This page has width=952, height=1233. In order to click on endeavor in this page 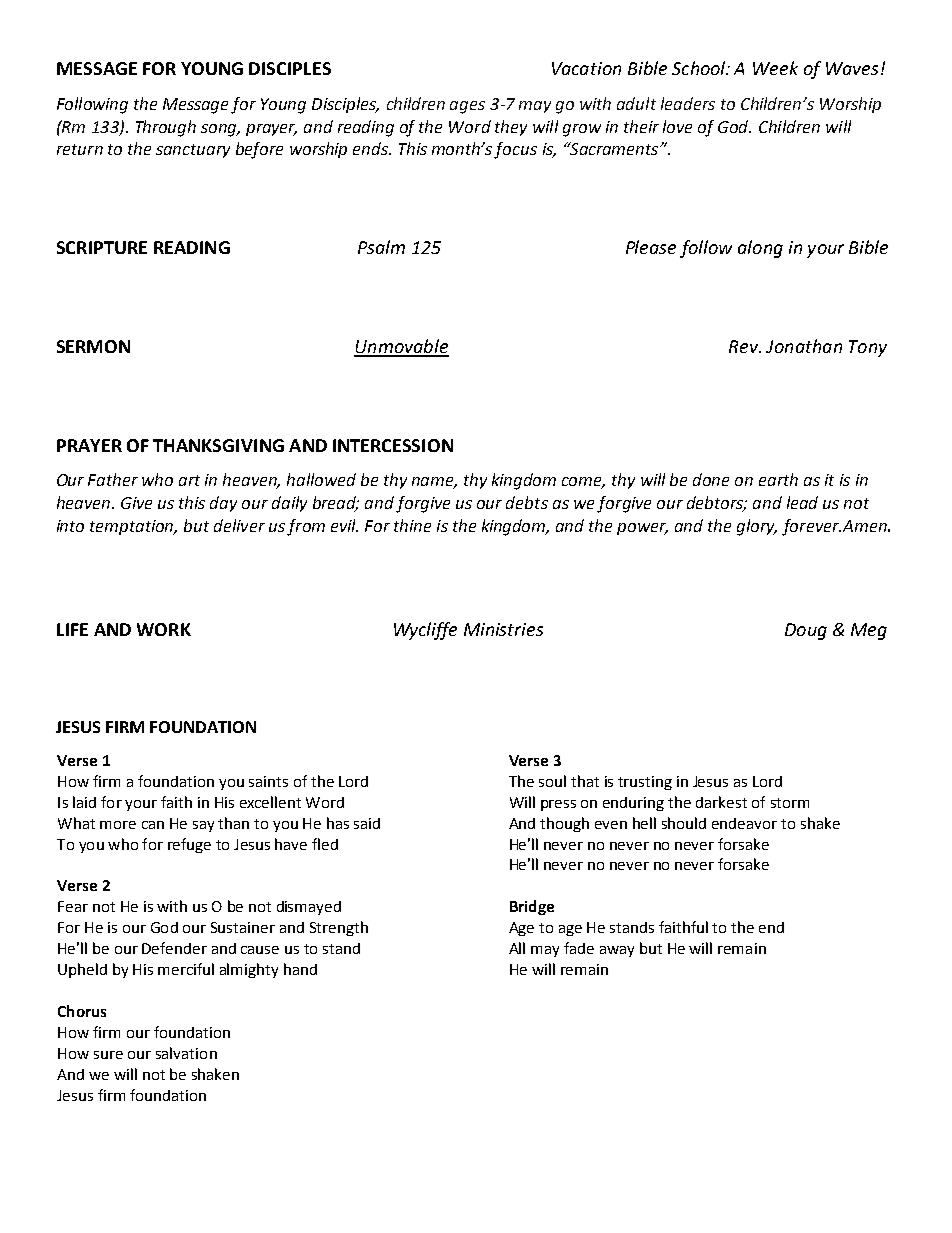, I will do `click(744, 823)`.
